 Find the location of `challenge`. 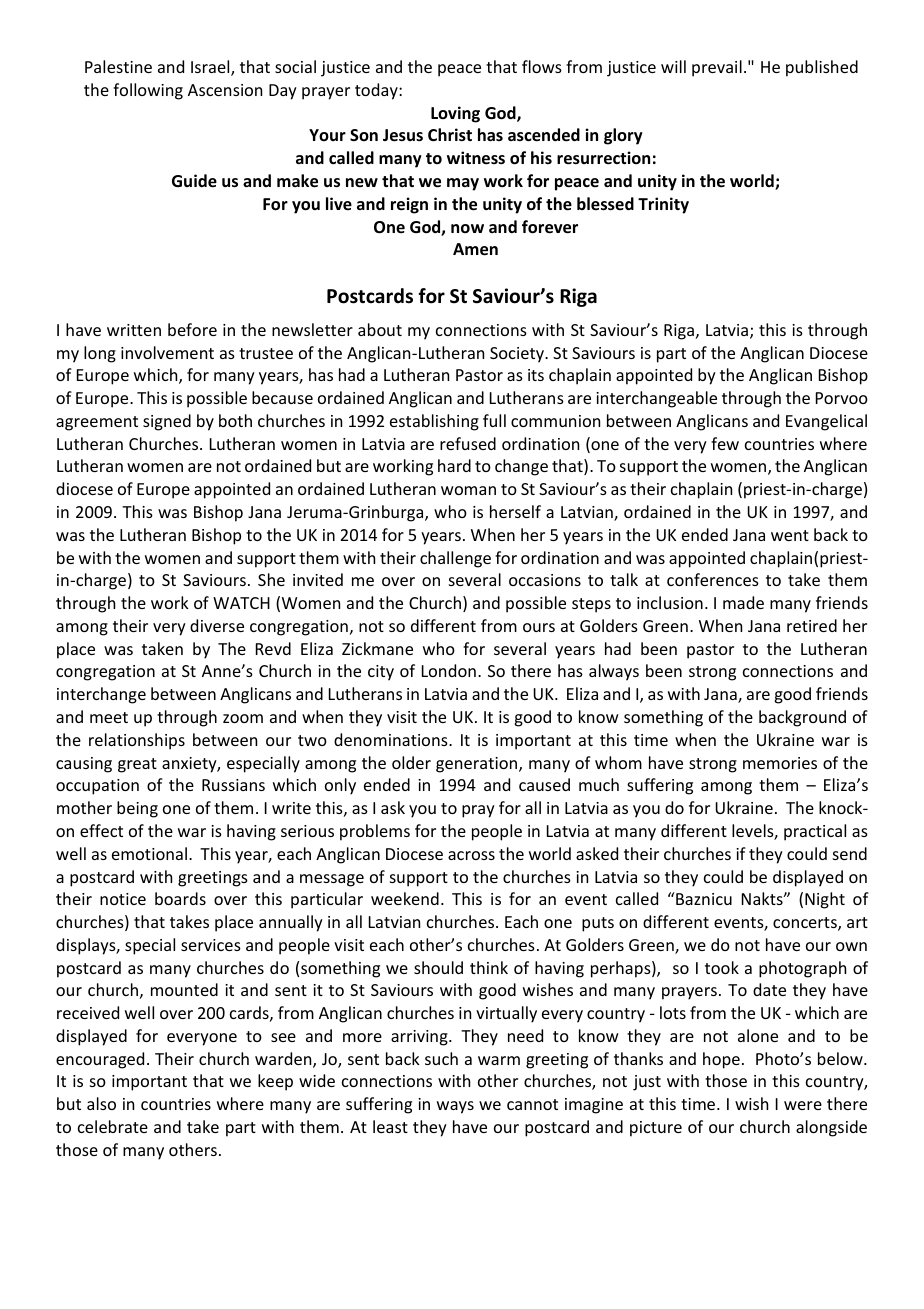

challenge is located at coordinates (455, 559).
